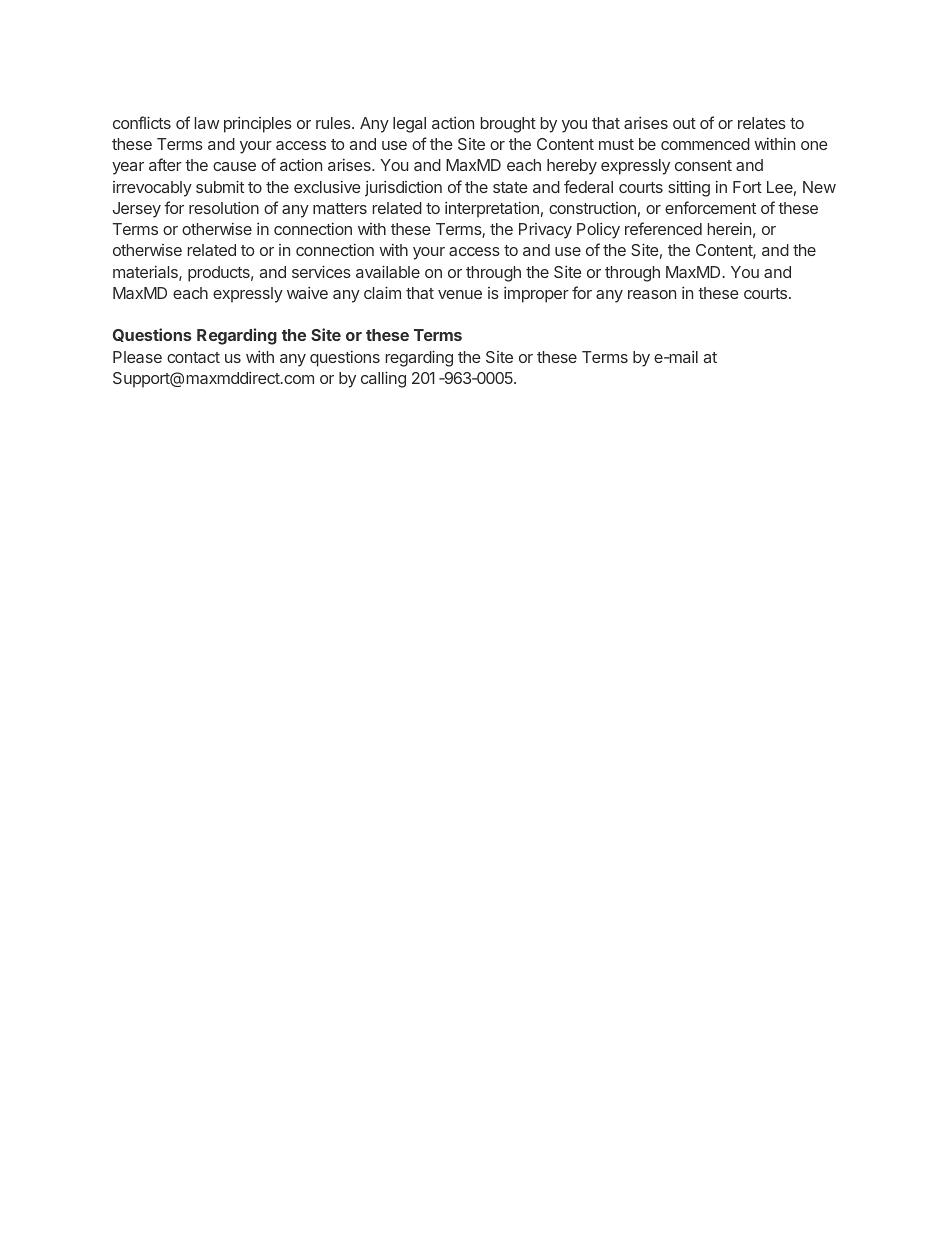  What do you see at coordinates (762, 123) in the screenshot?
I see `relates` at bounding box center [762, 123].
